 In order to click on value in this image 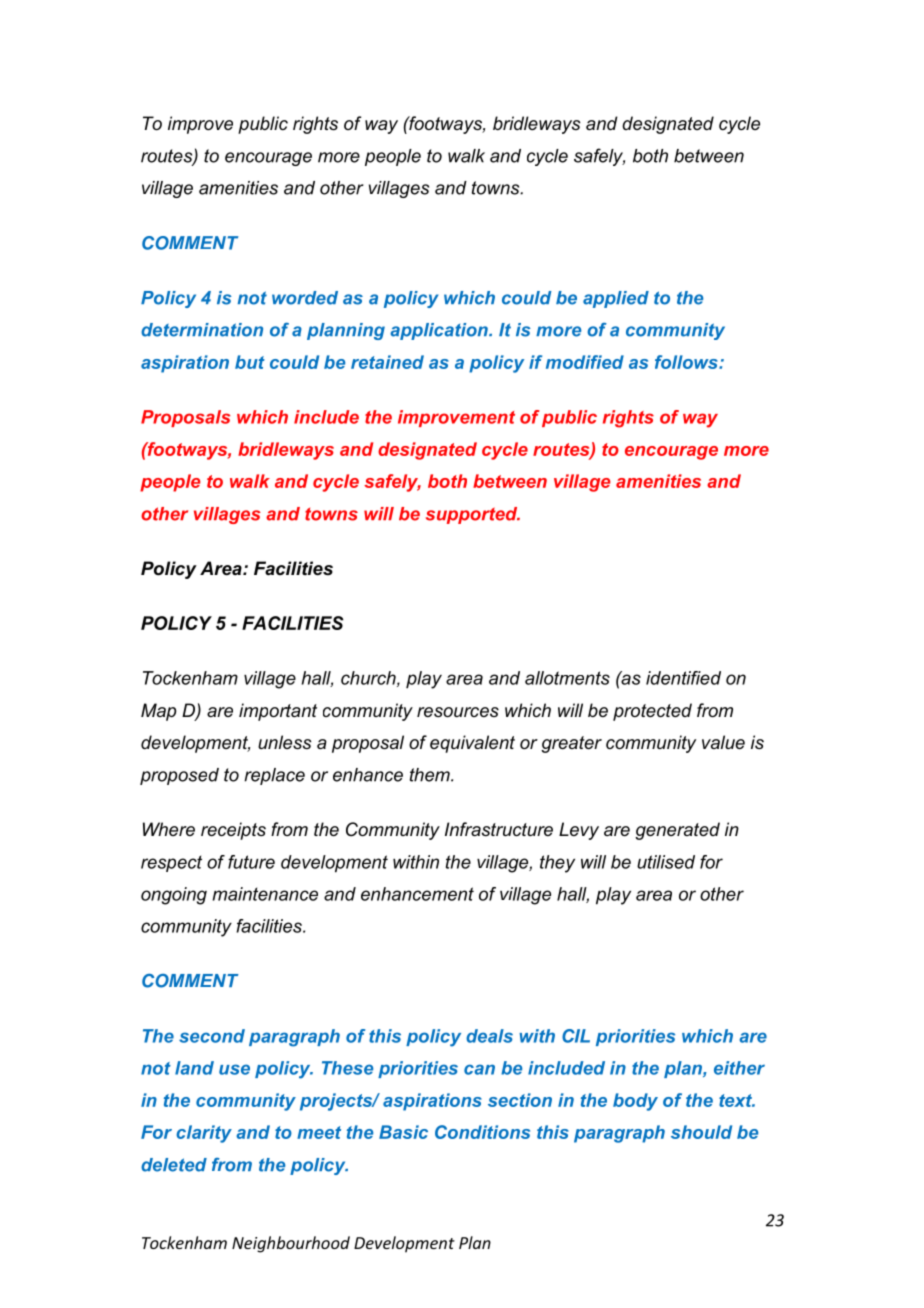, I will do `click(723, 742)`.
